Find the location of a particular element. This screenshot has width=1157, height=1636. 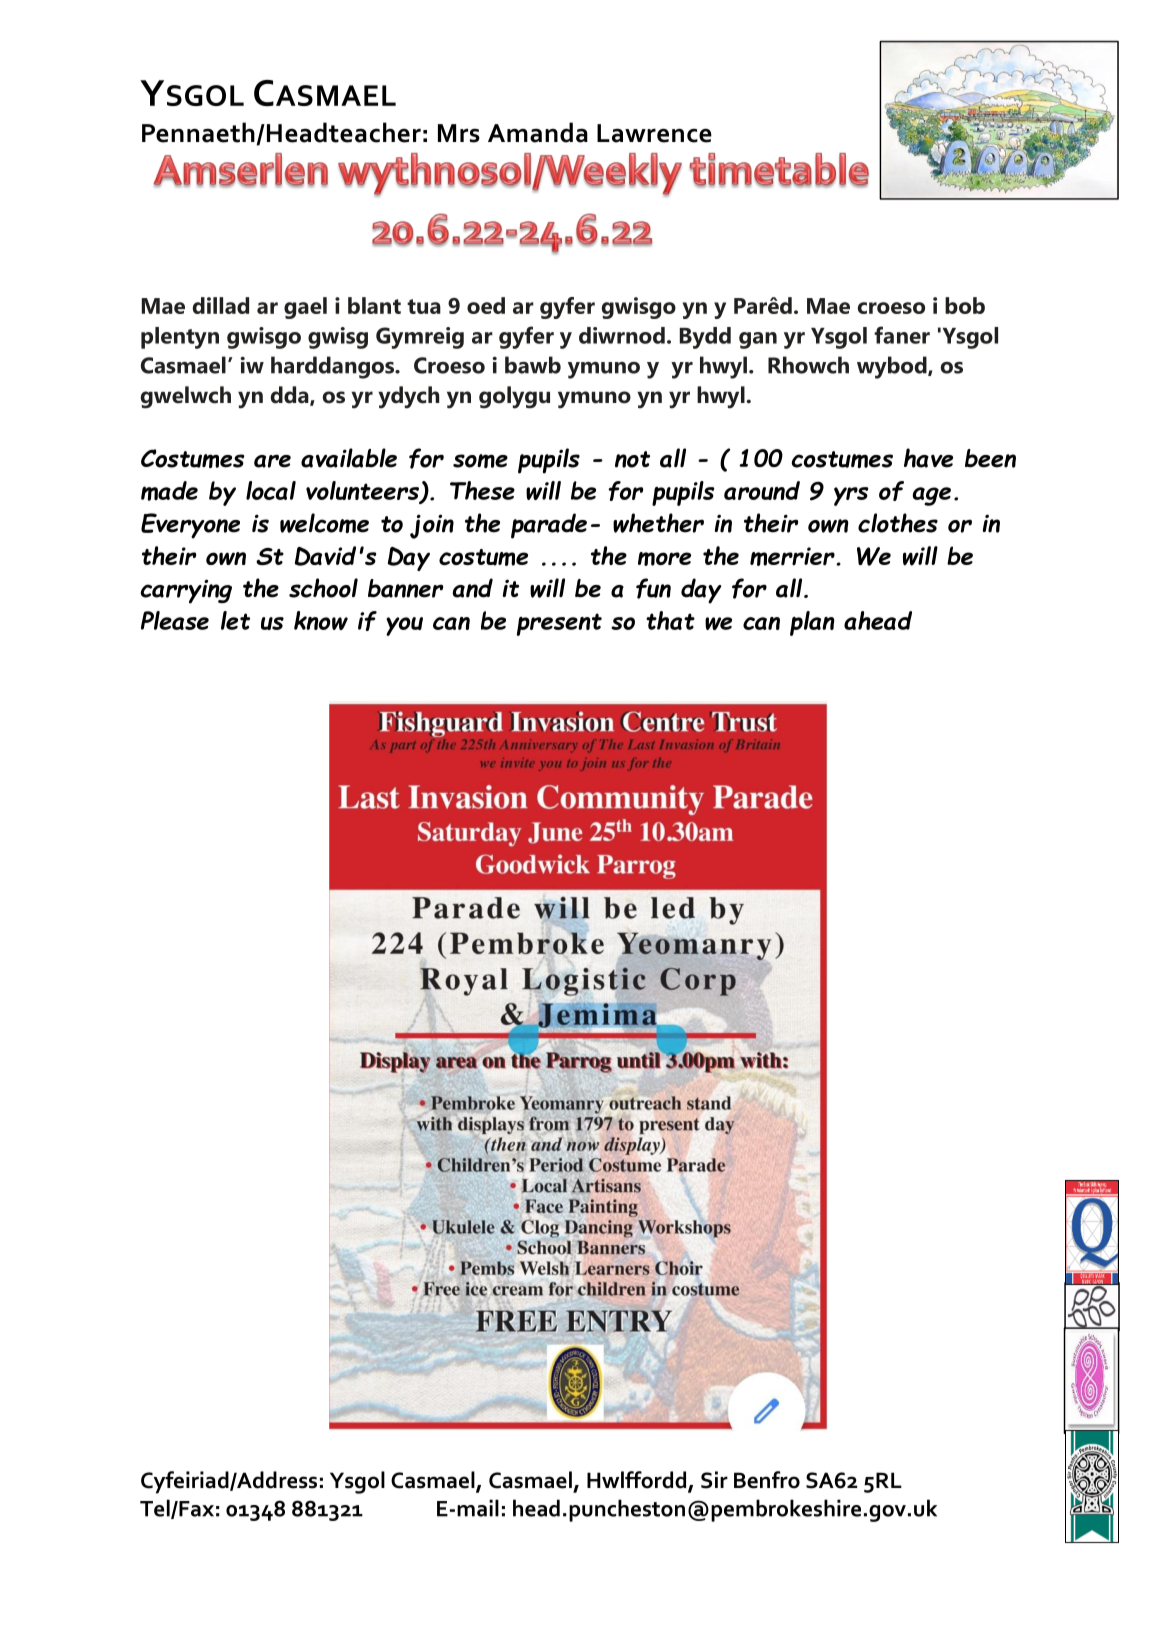

plan is located at coordinates (812, 623).
